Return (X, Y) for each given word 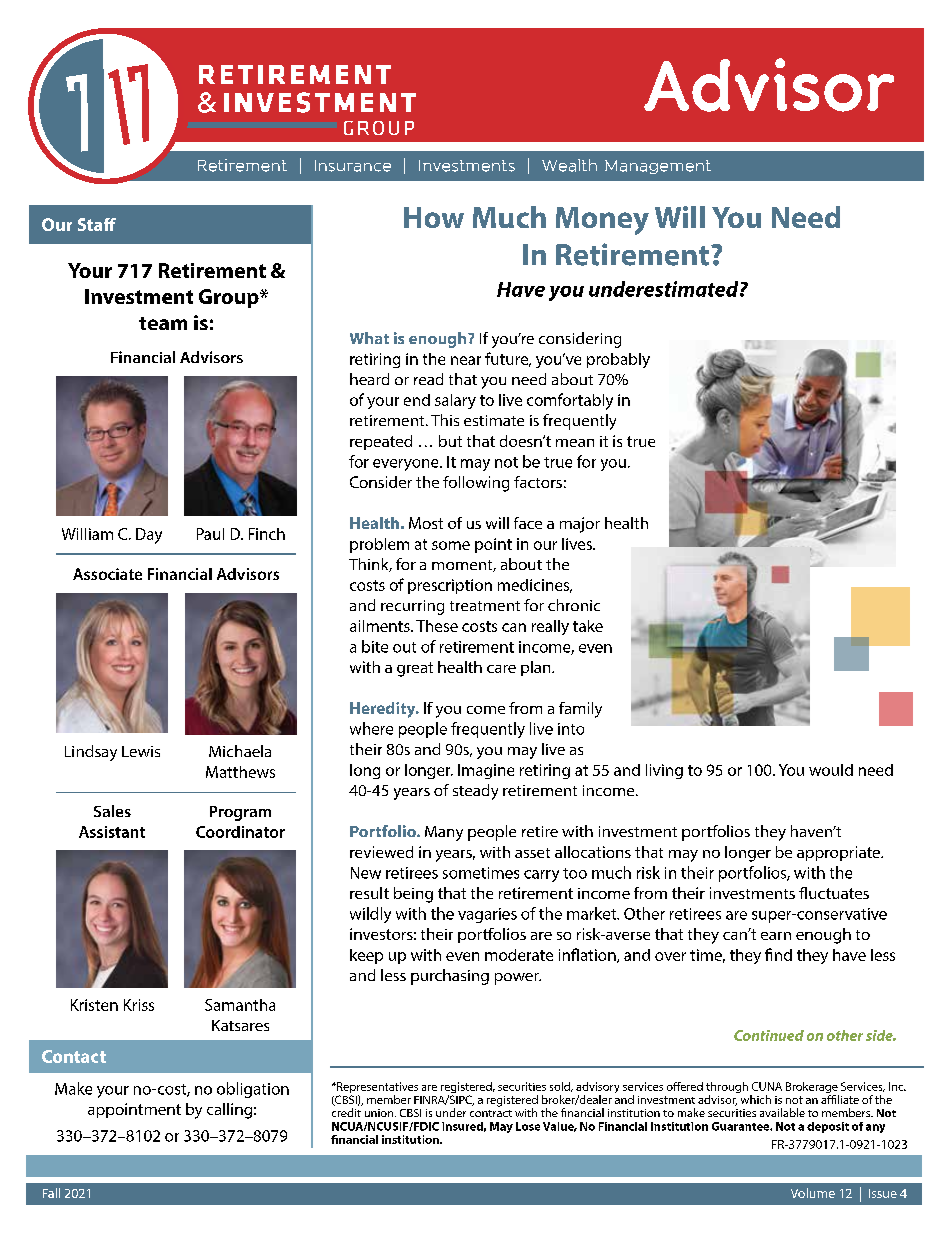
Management (658, 167)
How (434, 217)
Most (426, 523)
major (580, 525)
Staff (97, 224)
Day (149, 536)
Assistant (112, 832)
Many (444, 833)
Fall (51, 1193)
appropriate (840, 853)
